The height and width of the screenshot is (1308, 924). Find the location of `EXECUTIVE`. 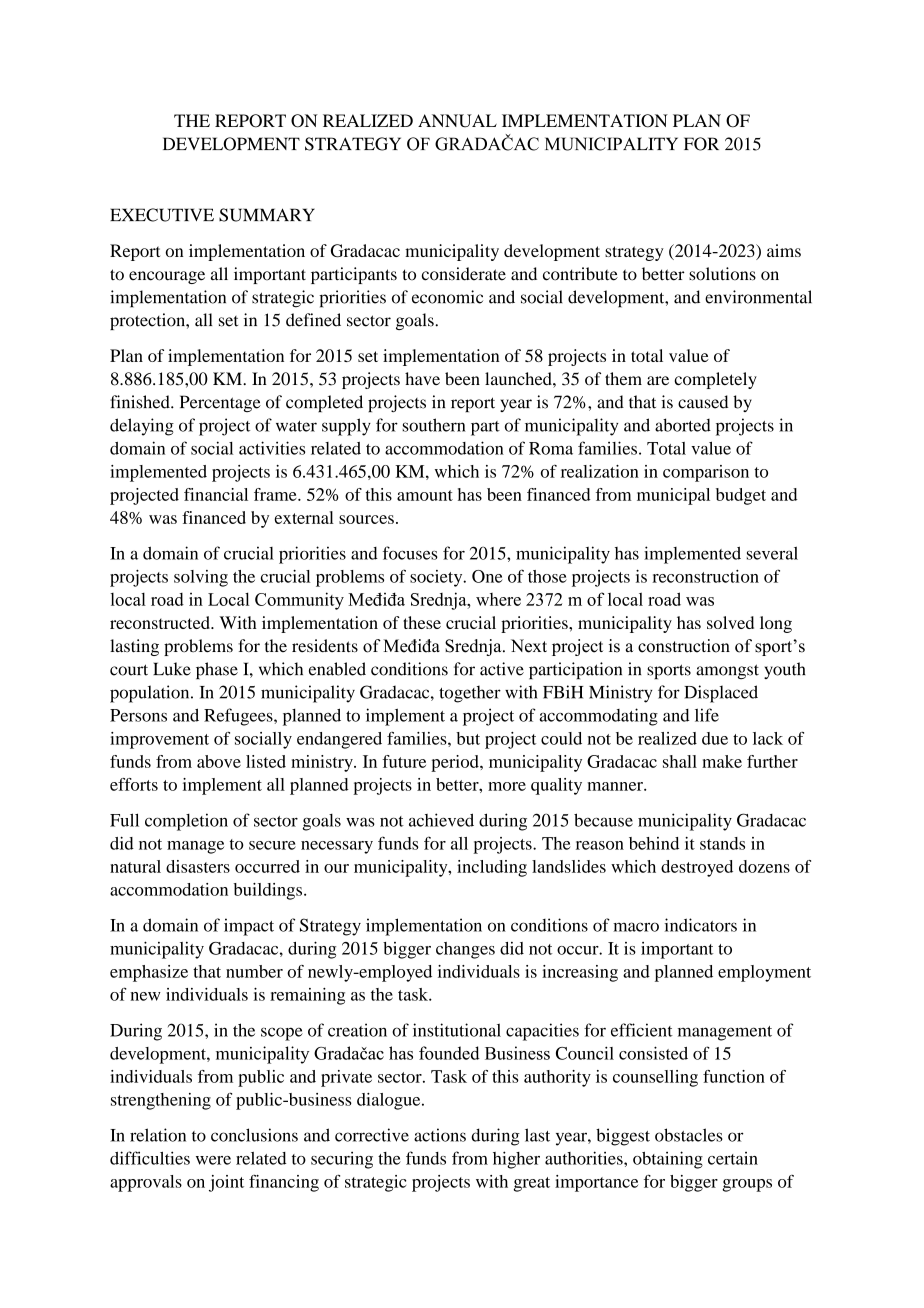

EXECUTIVE is located at coordinates (162, 215).
